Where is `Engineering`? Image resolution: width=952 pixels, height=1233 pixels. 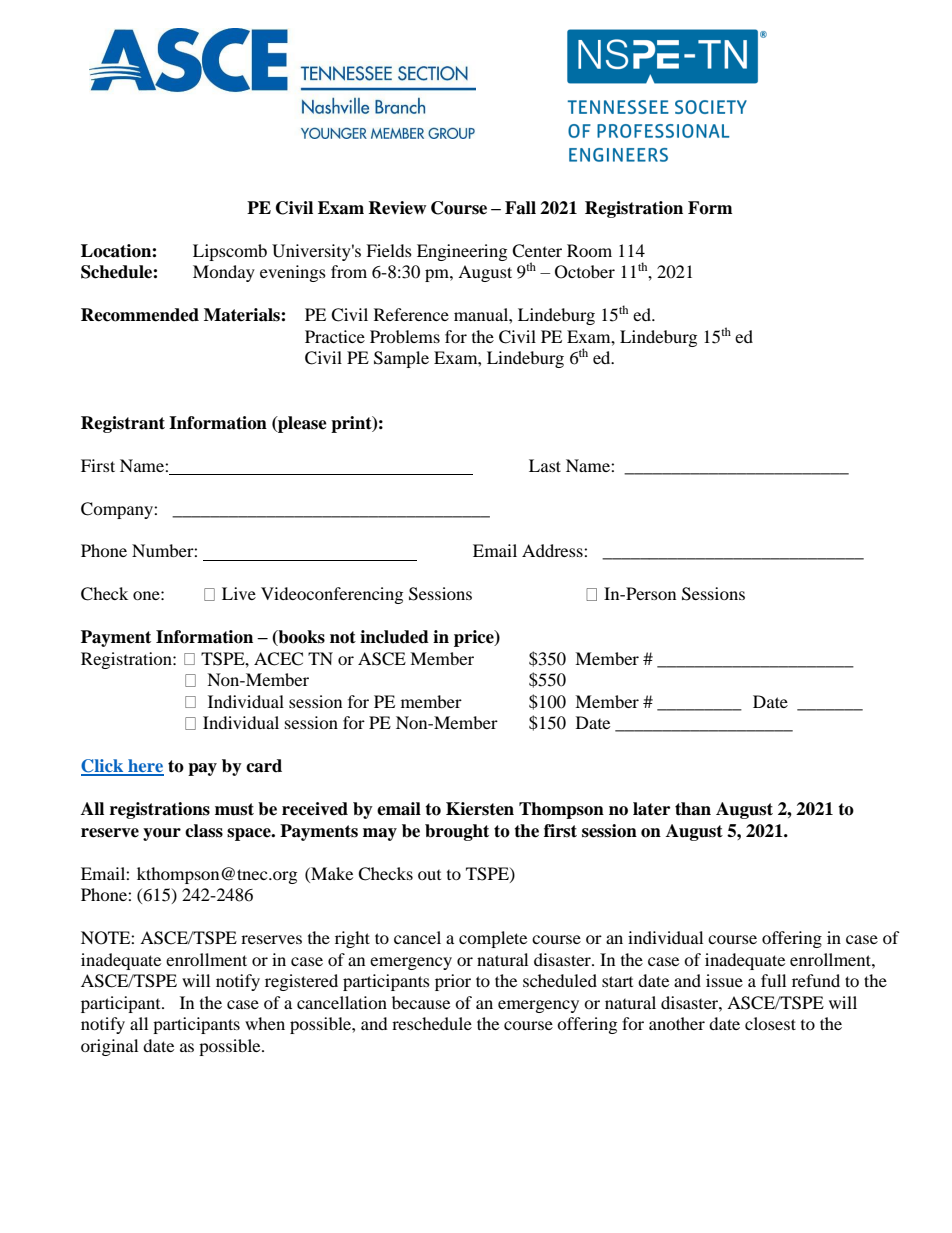
Engineering is located at coordinates (462, 252).
